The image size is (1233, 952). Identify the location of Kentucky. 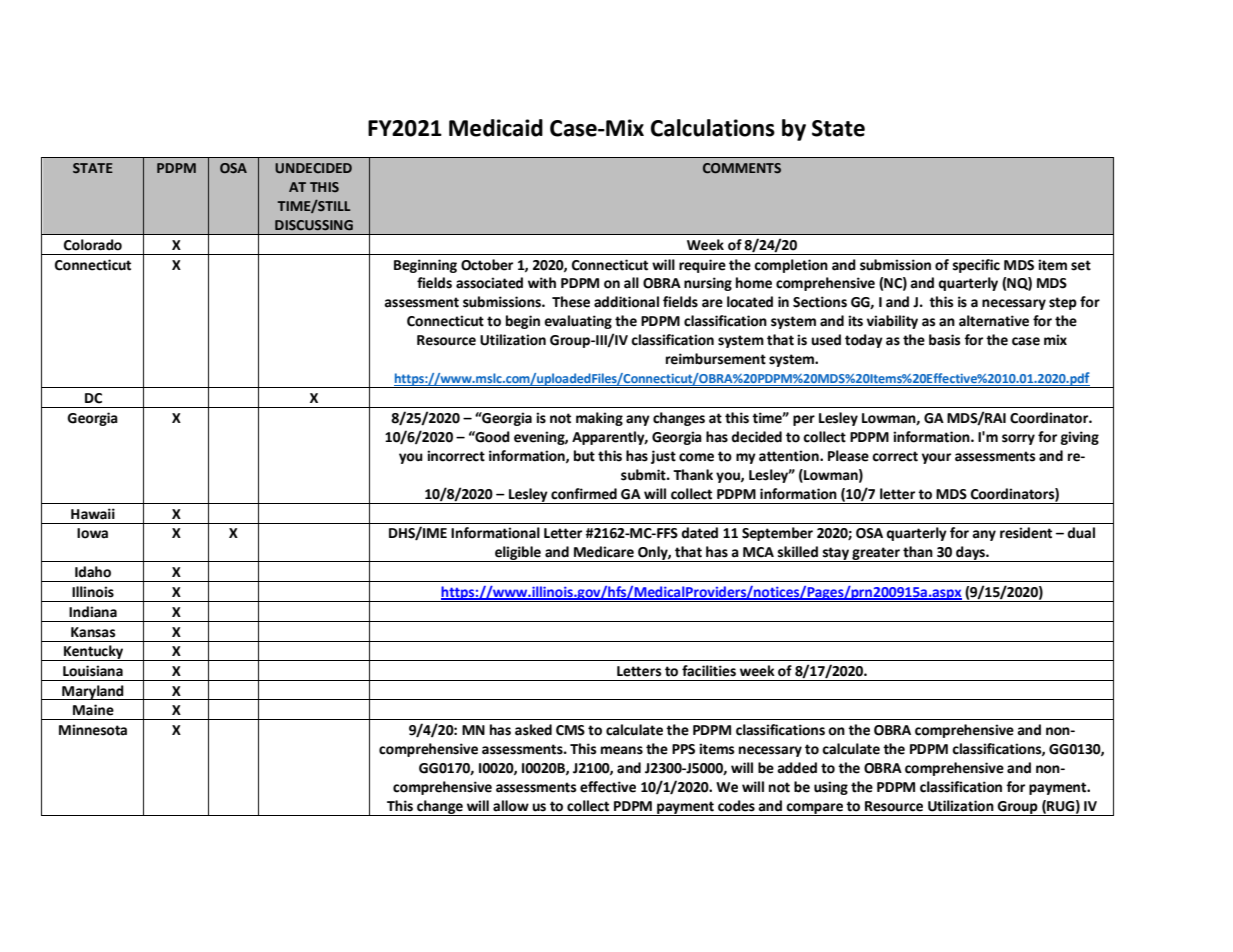
(94, 653).
